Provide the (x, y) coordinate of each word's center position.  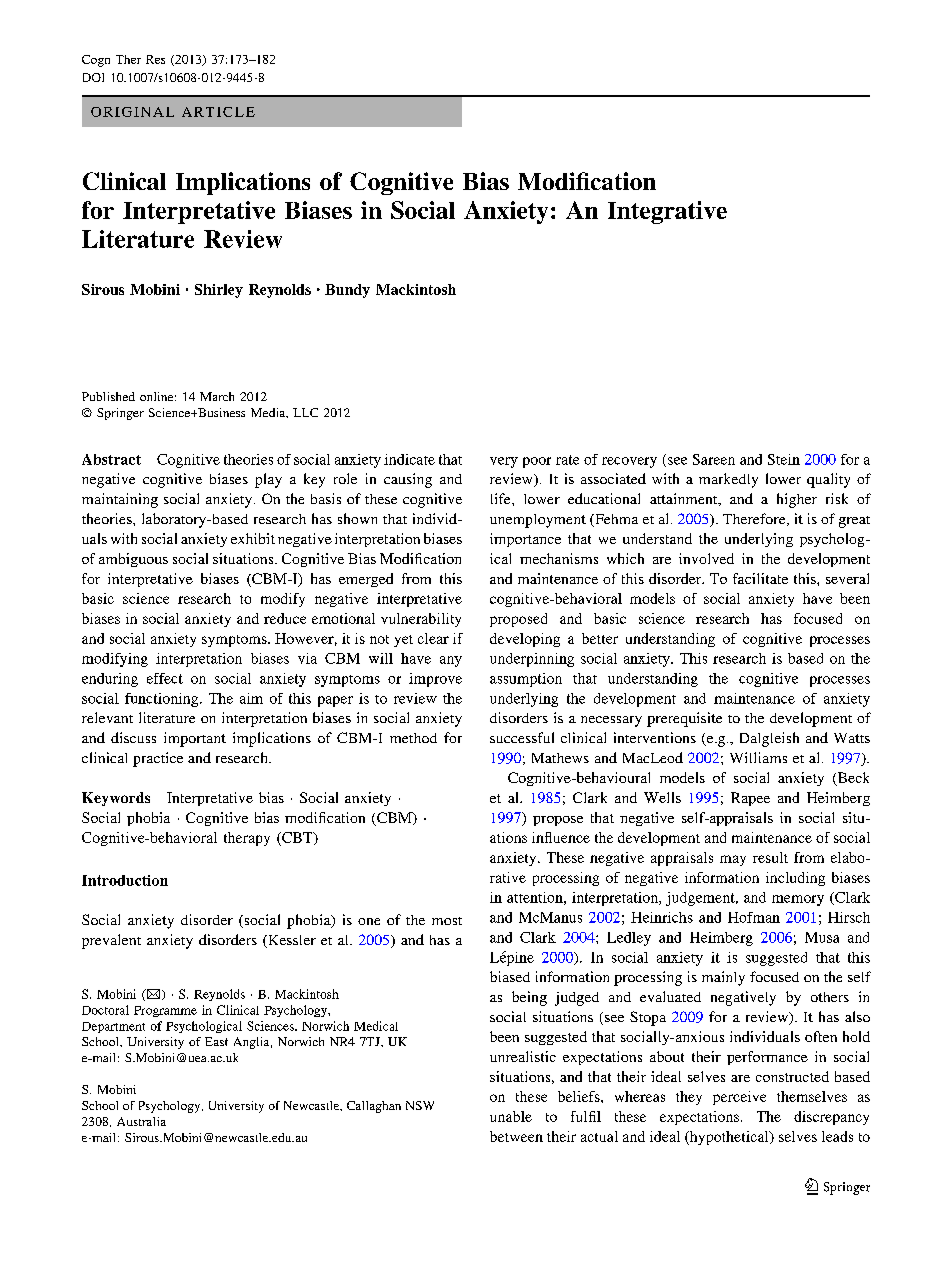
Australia (141, 1121)
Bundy (347, 291)
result (770, 857)
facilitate (760, 578)
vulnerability (421, 620)
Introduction (125, 880)
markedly (728, 480)
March (217, 396)
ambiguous (133, 560)
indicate (409, 459)
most (447, 921)
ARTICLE (218, 112)
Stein (784, 459)
